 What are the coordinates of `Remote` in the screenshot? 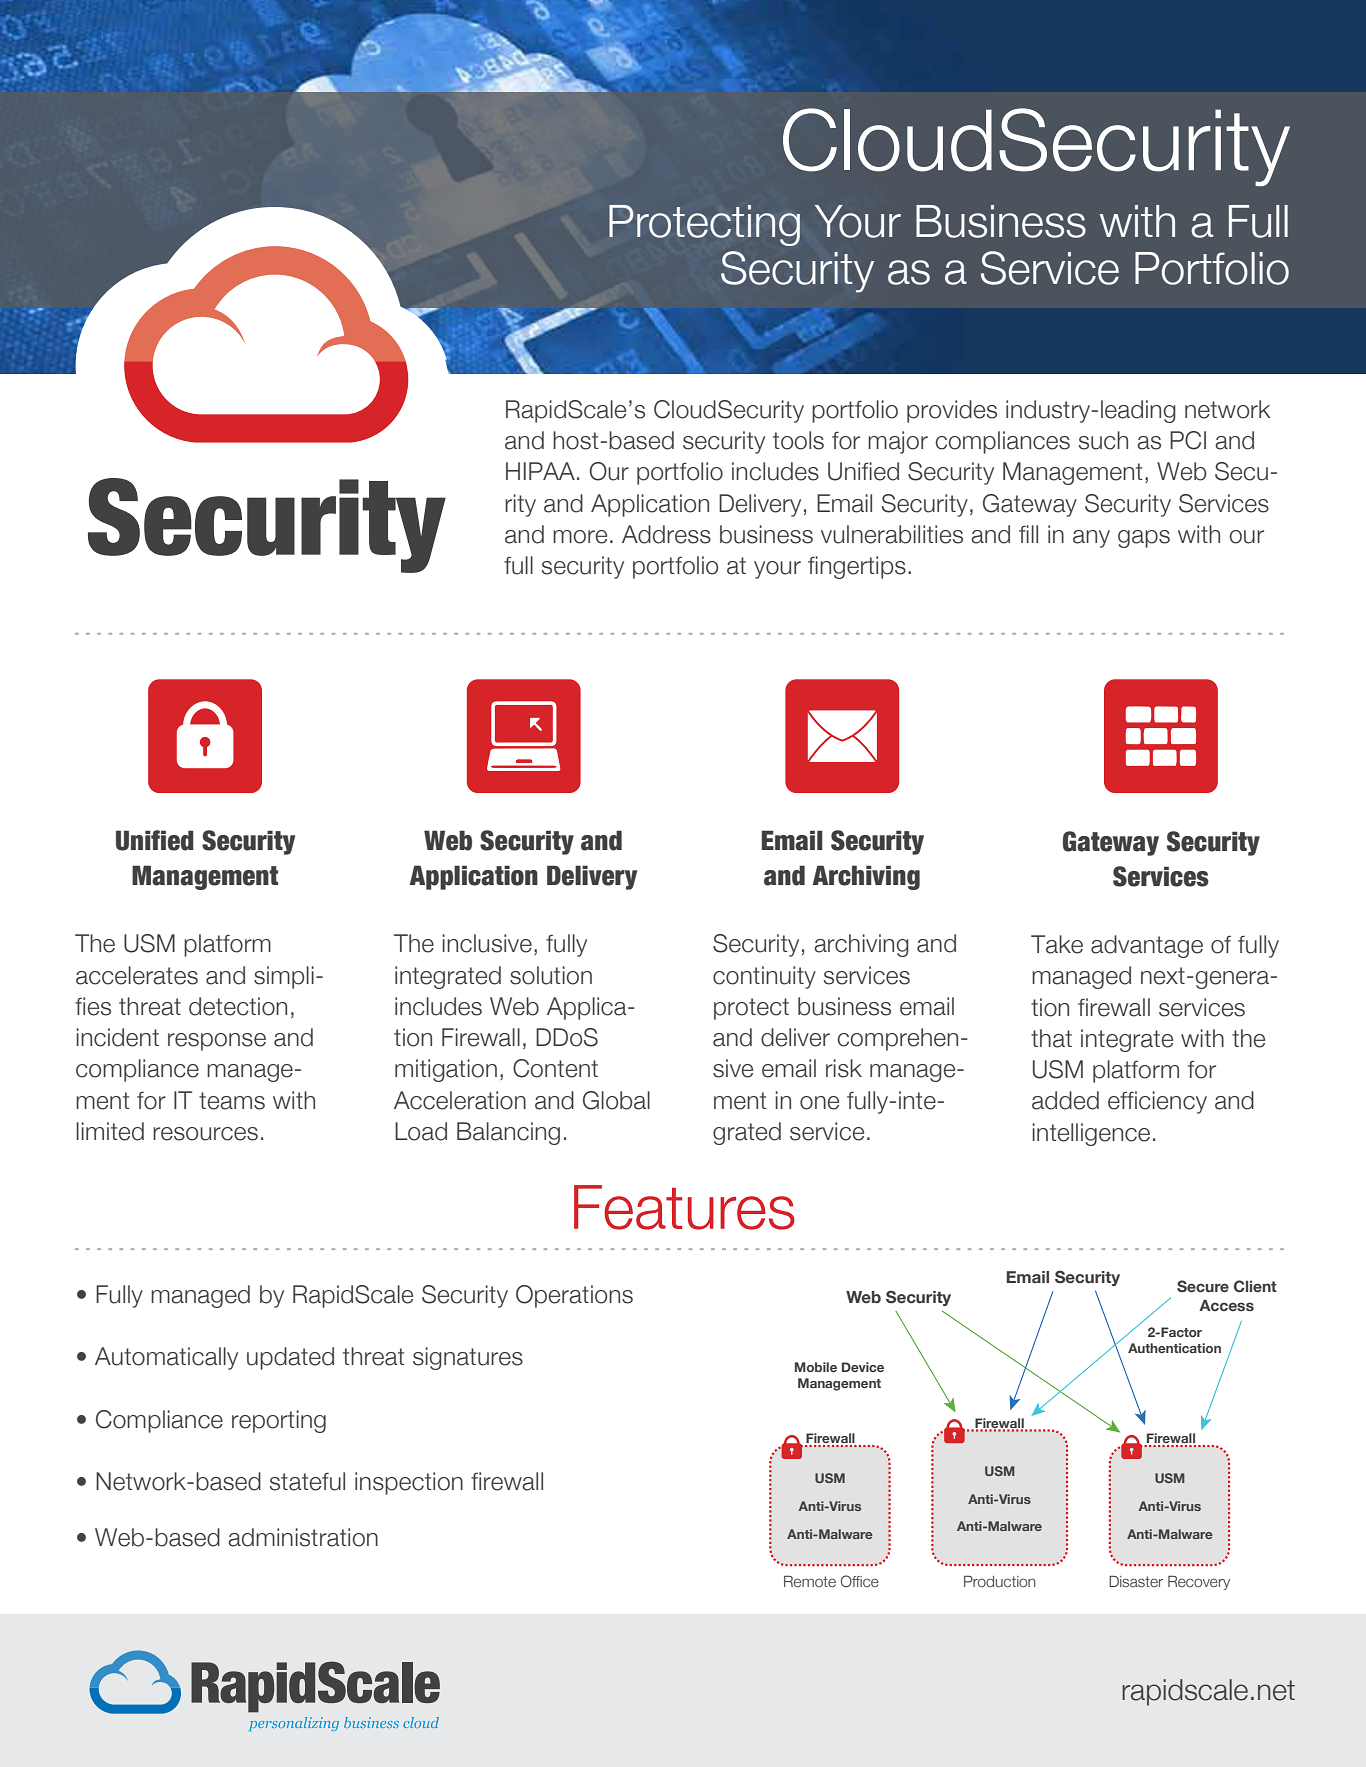 It's located at (810, 1581).
